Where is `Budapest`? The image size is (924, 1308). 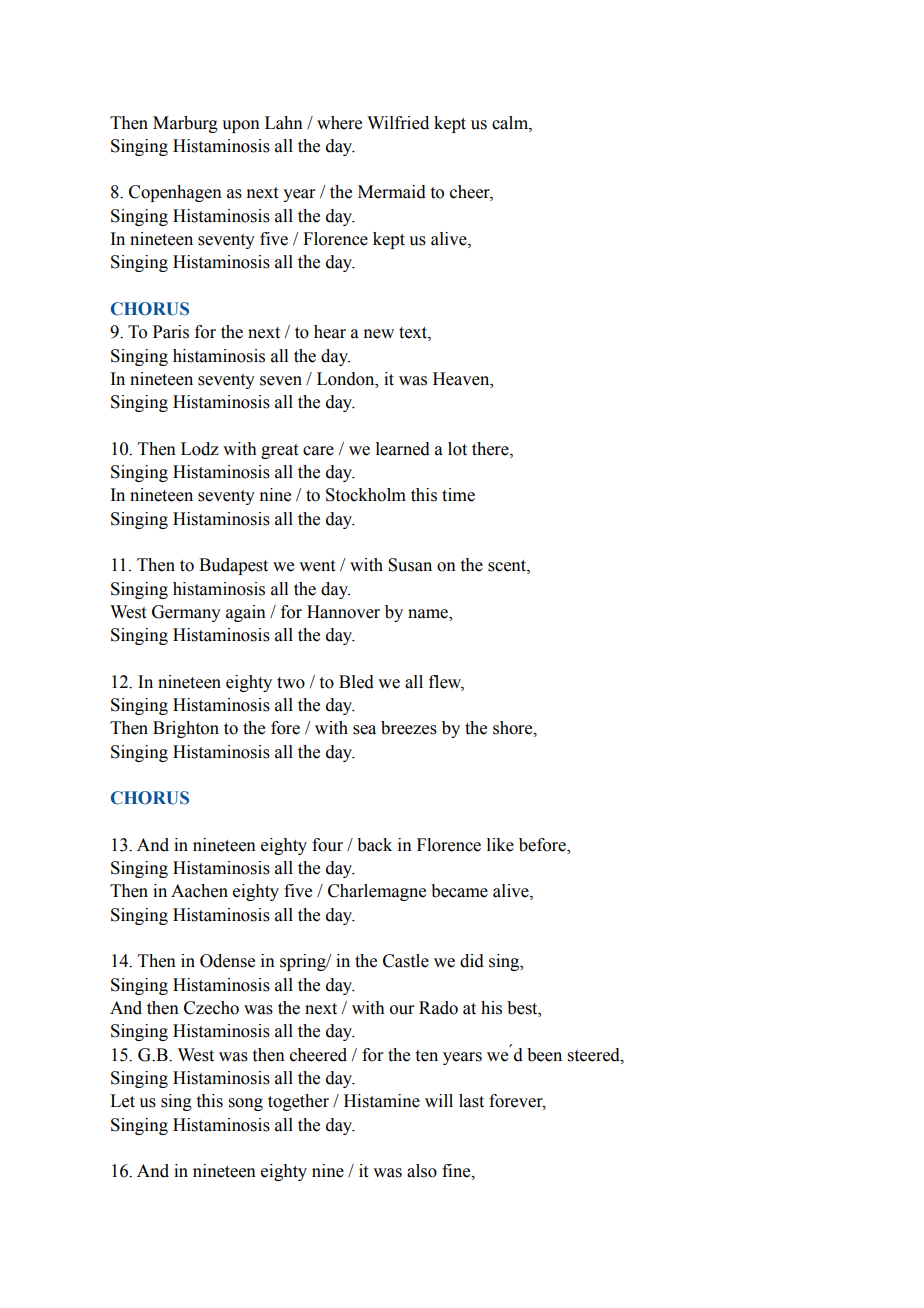
Budapest is located at coordinates (233, 566).
